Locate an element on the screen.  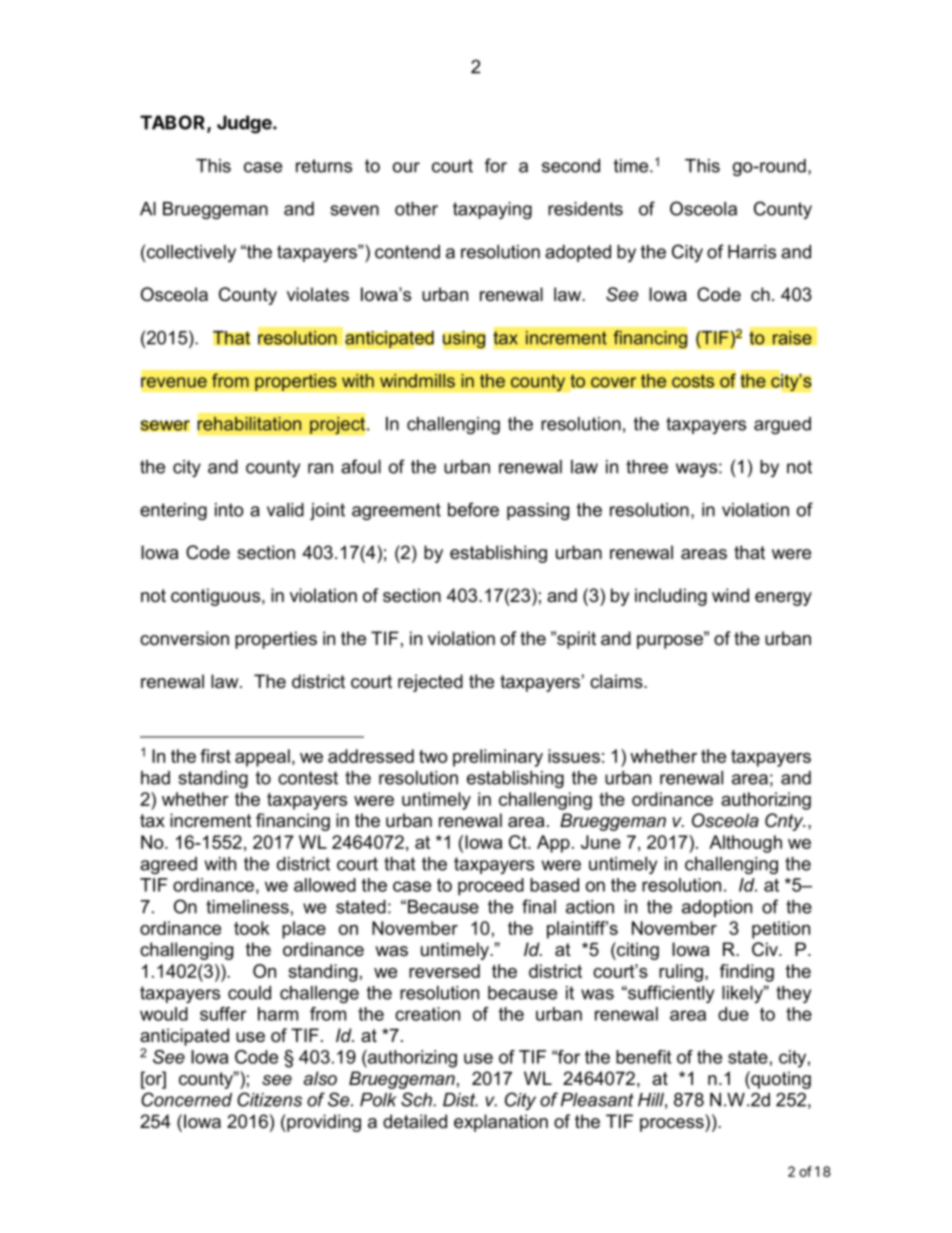
three is located at coordinates (647, 467).
